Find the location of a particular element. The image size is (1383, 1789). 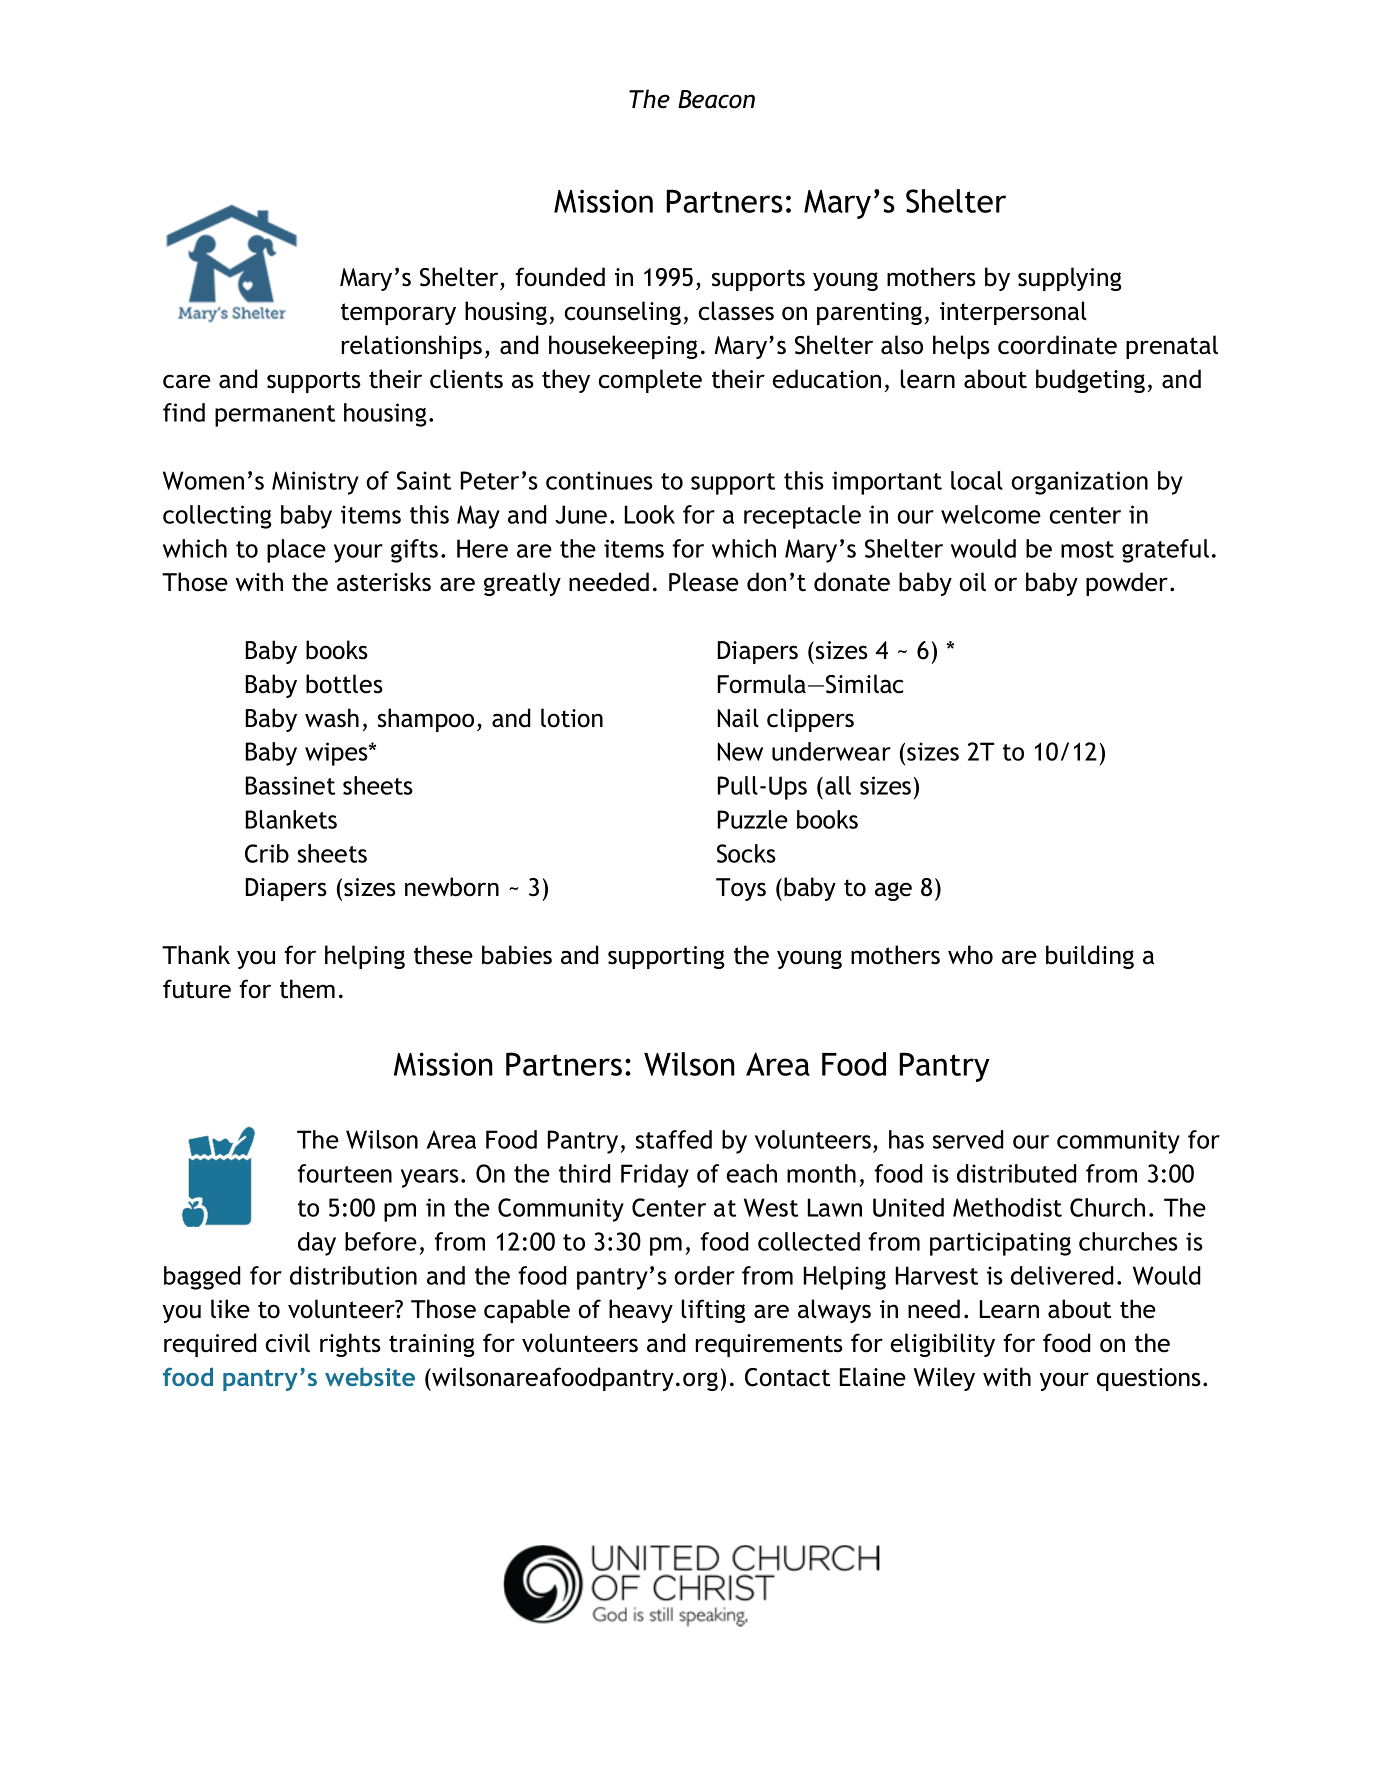

interpersonal is located at coordinates (1013, 313).
